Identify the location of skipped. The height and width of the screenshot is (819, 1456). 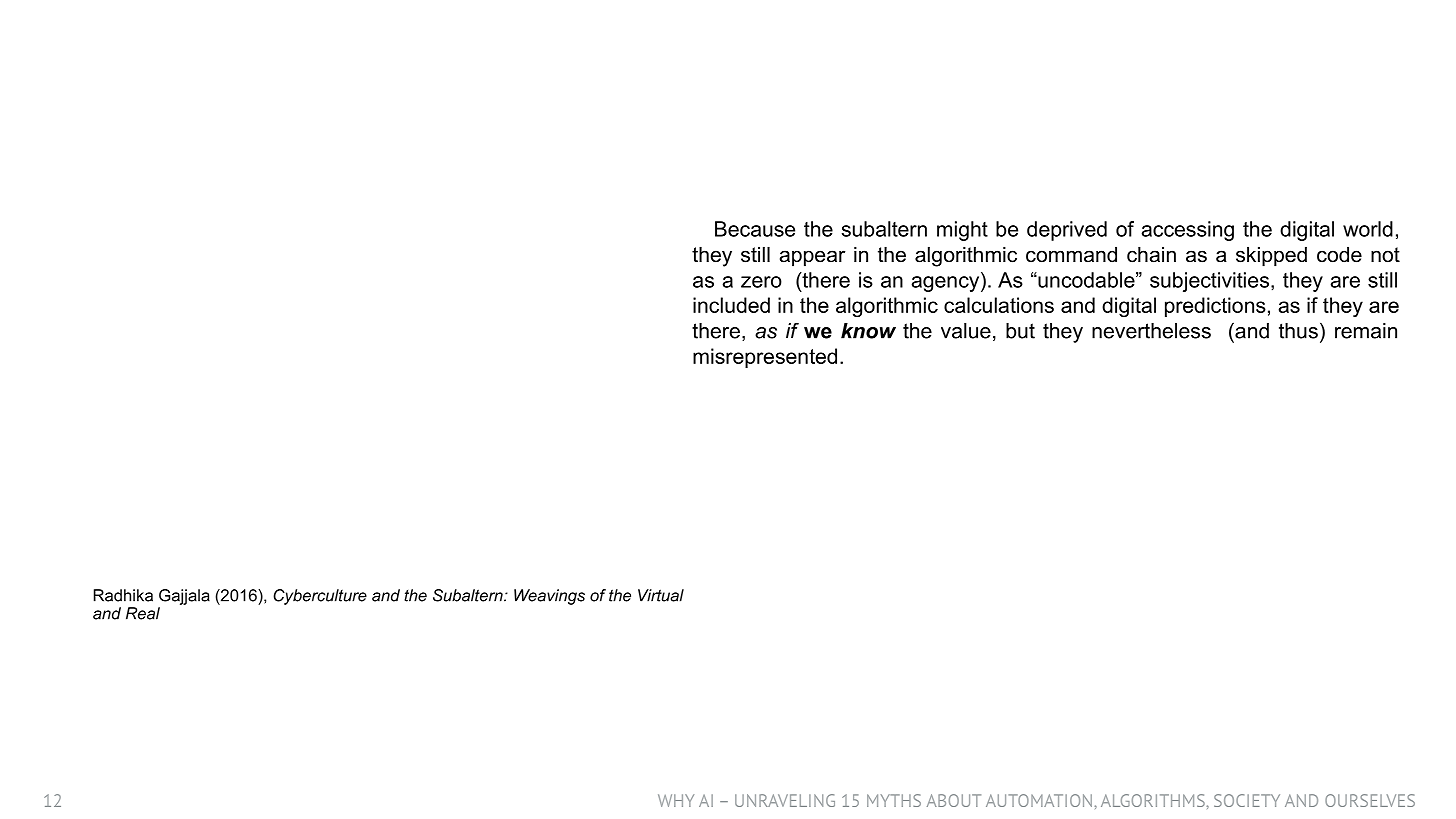
(1271, 256).
